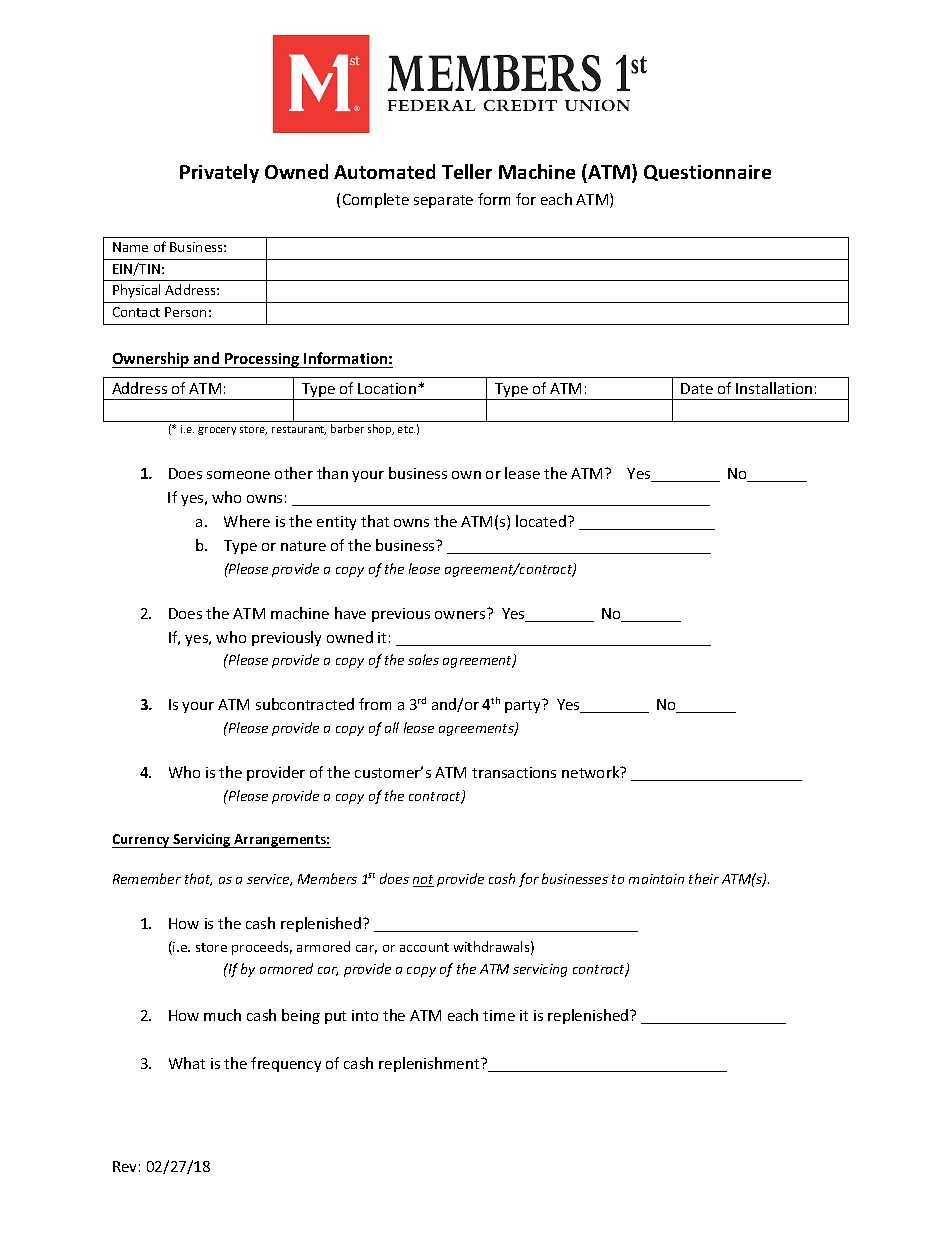 The width and height of the image is (952, 1233). I want to click on time, so click(499, 1015).
